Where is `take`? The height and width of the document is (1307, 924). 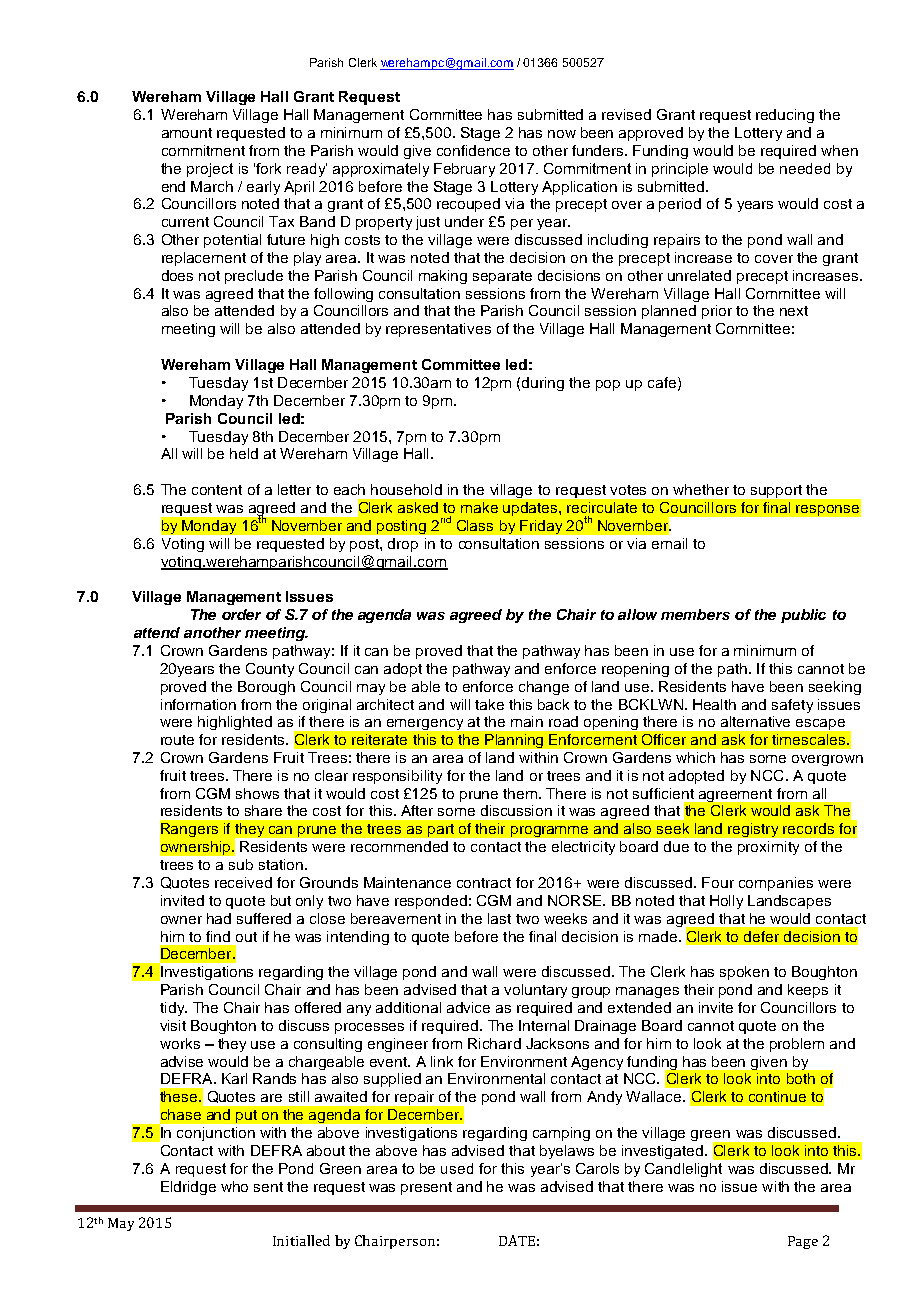
take is located at coordinates (489, 704).
